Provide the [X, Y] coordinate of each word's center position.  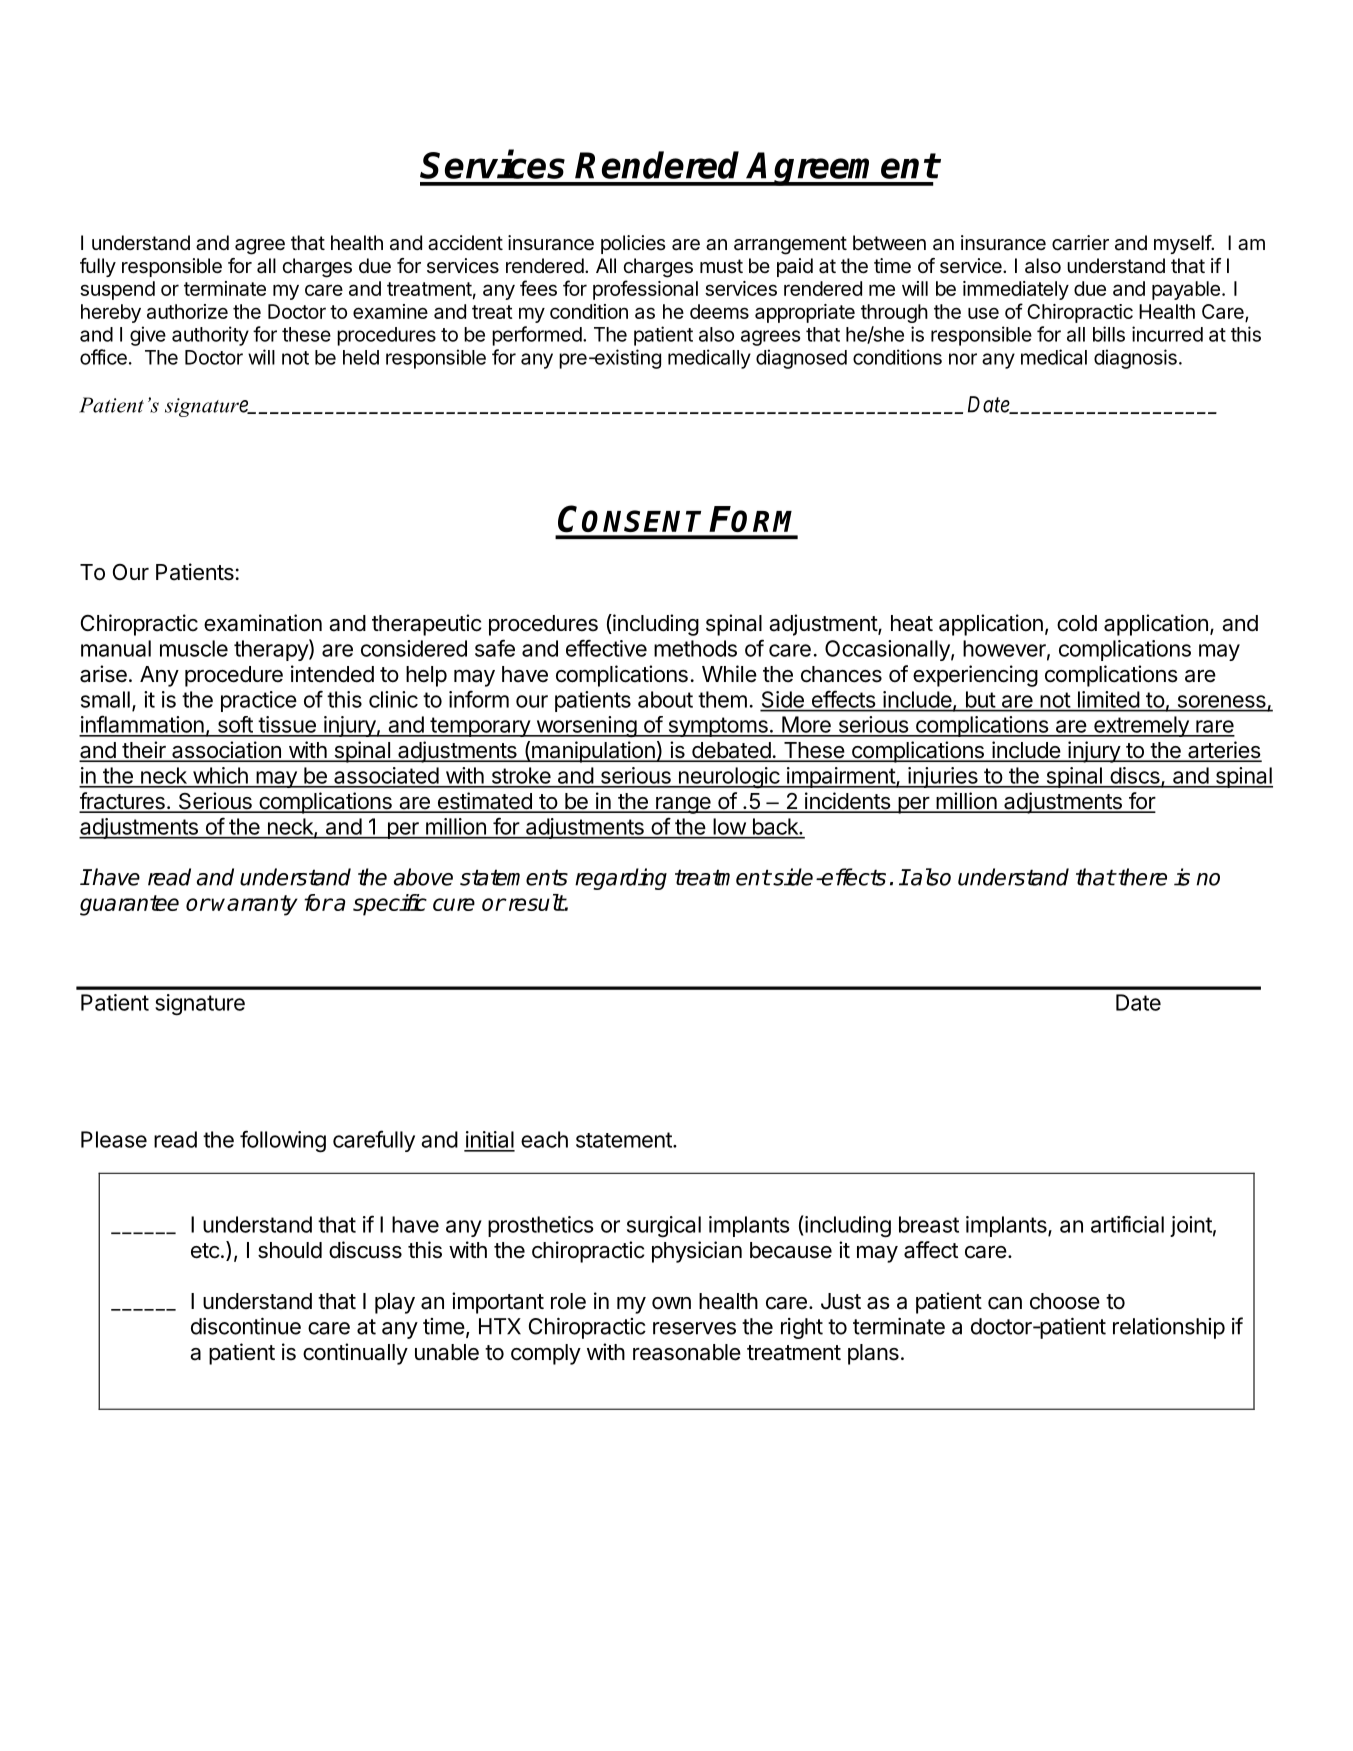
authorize [187, 311]
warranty [254, 905]
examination [263, 623]
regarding [621, 879]
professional [645, 290]
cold [1077, 623]
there [1141, 877]
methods [695, 648]
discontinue [246, 1326]
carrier [1080, 243]
